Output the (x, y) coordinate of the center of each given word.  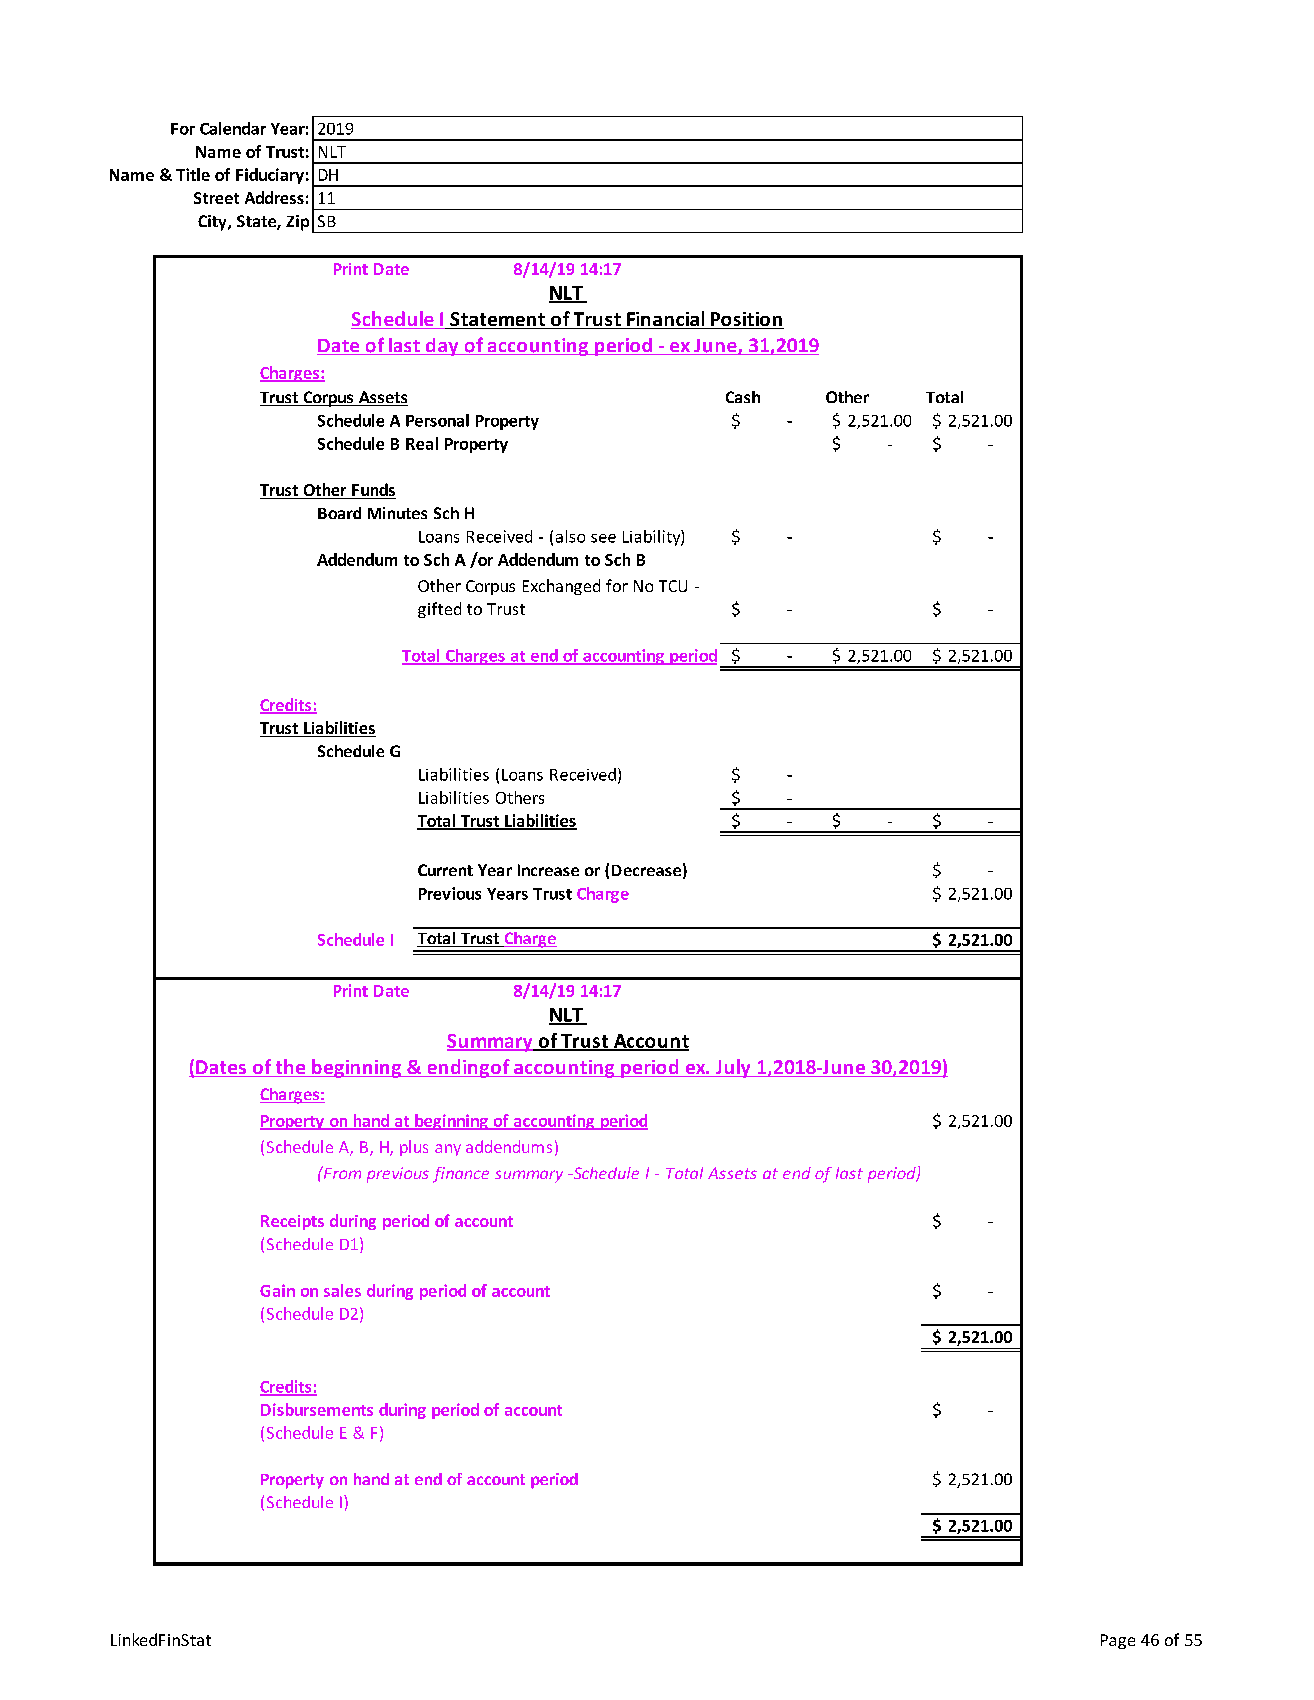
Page (1118, 1641)
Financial (666, 320)
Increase (548, 870)
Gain (277, 1290)
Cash (743, 397)
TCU (673, 586)
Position (746, 320)
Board (339, 513)
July (733, 1068)
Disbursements (317, 1409)
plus (414, 1148)
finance (461, 1175)
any (448, 1150)
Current (445, 870)
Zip (297, 223)
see (603, 538)
